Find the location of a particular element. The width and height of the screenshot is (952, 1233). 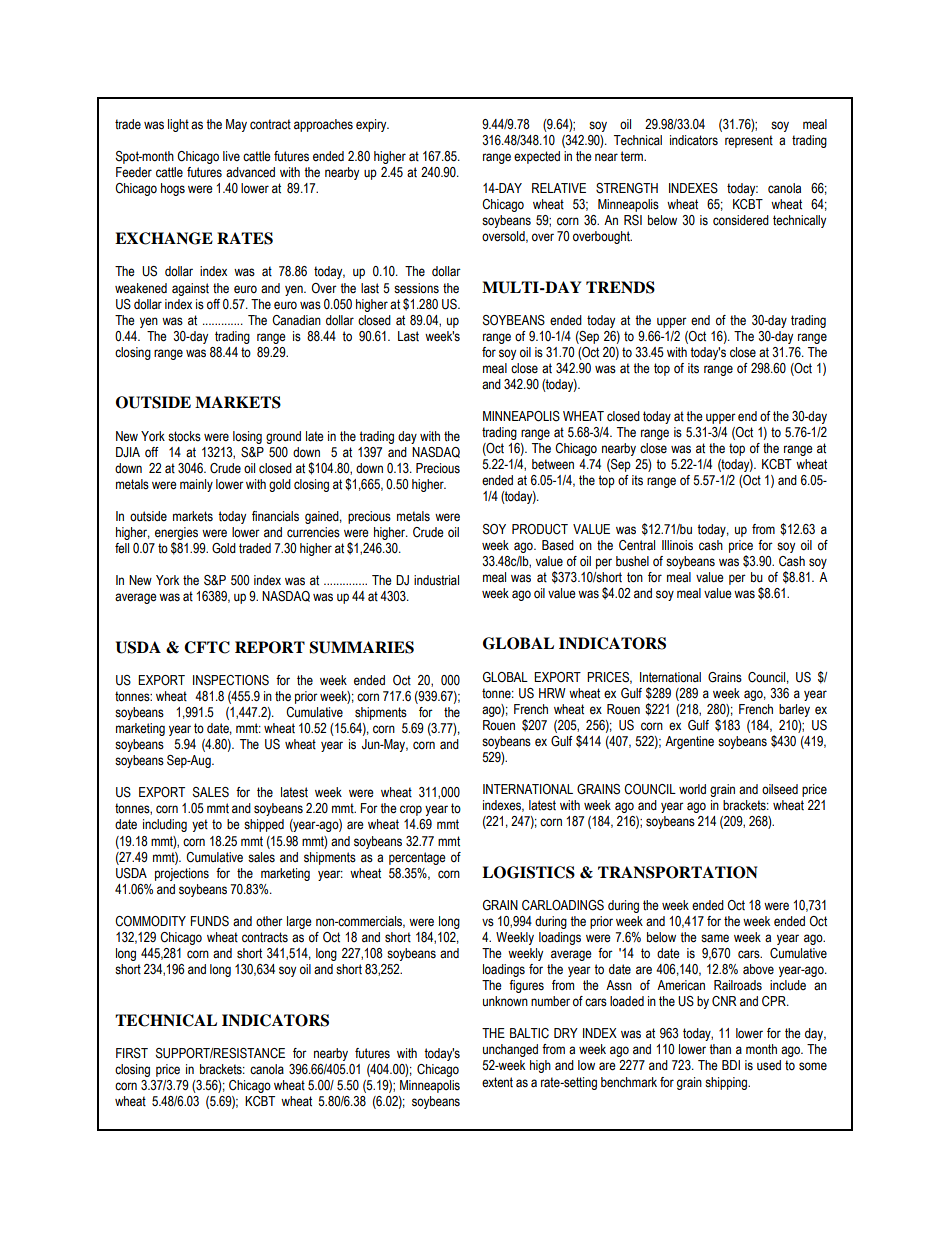

crop is located at coordinates (411, 810).
